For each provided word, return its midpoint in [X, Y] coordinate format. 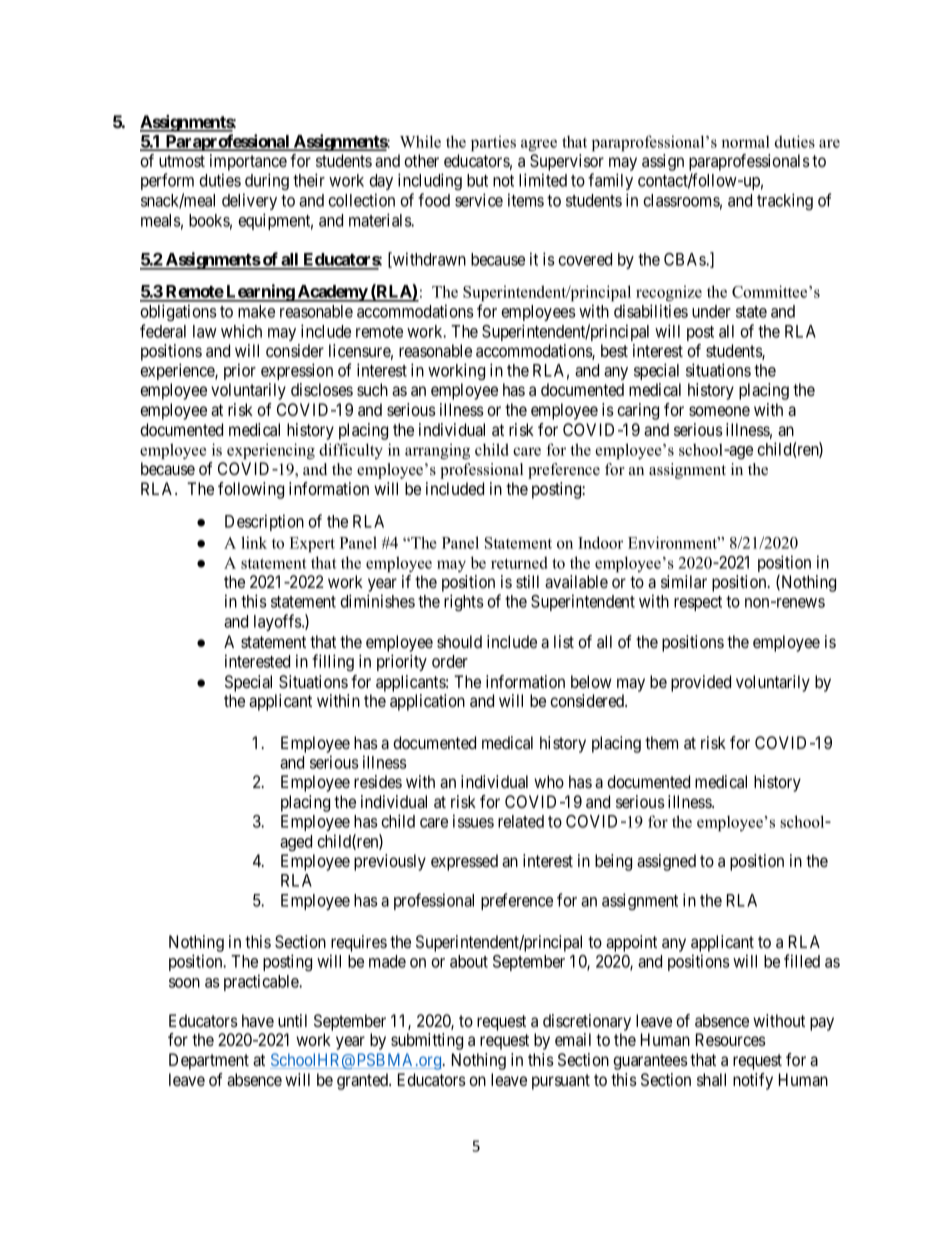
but [477, 180]
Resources [731, 1039]
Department [209, 1061]
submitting [427, 1041]
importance [248, 164]
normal [746, 142]
